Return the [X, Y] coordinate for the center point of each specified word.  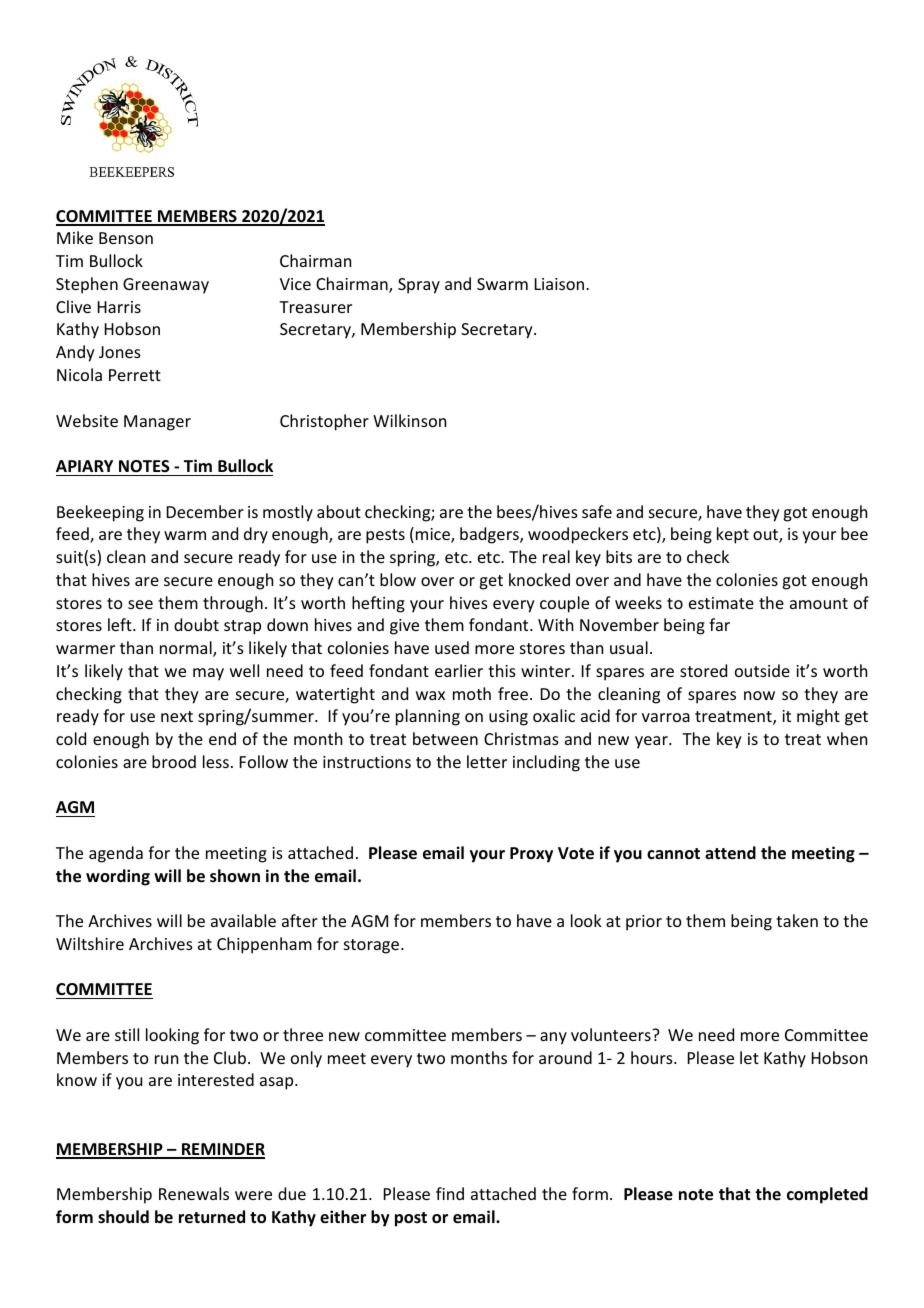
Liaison [561, 284]
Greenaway [166, 286]
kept [733, 535]
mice [434, 535]
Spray [419, 286]
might [818, 717]
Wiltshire [90, 943]
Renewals [194, 1193]
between [445, 738]
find [450, 1193]
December [205, 511]
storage [373, 946]
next [177, 716]
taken [797, 920]
